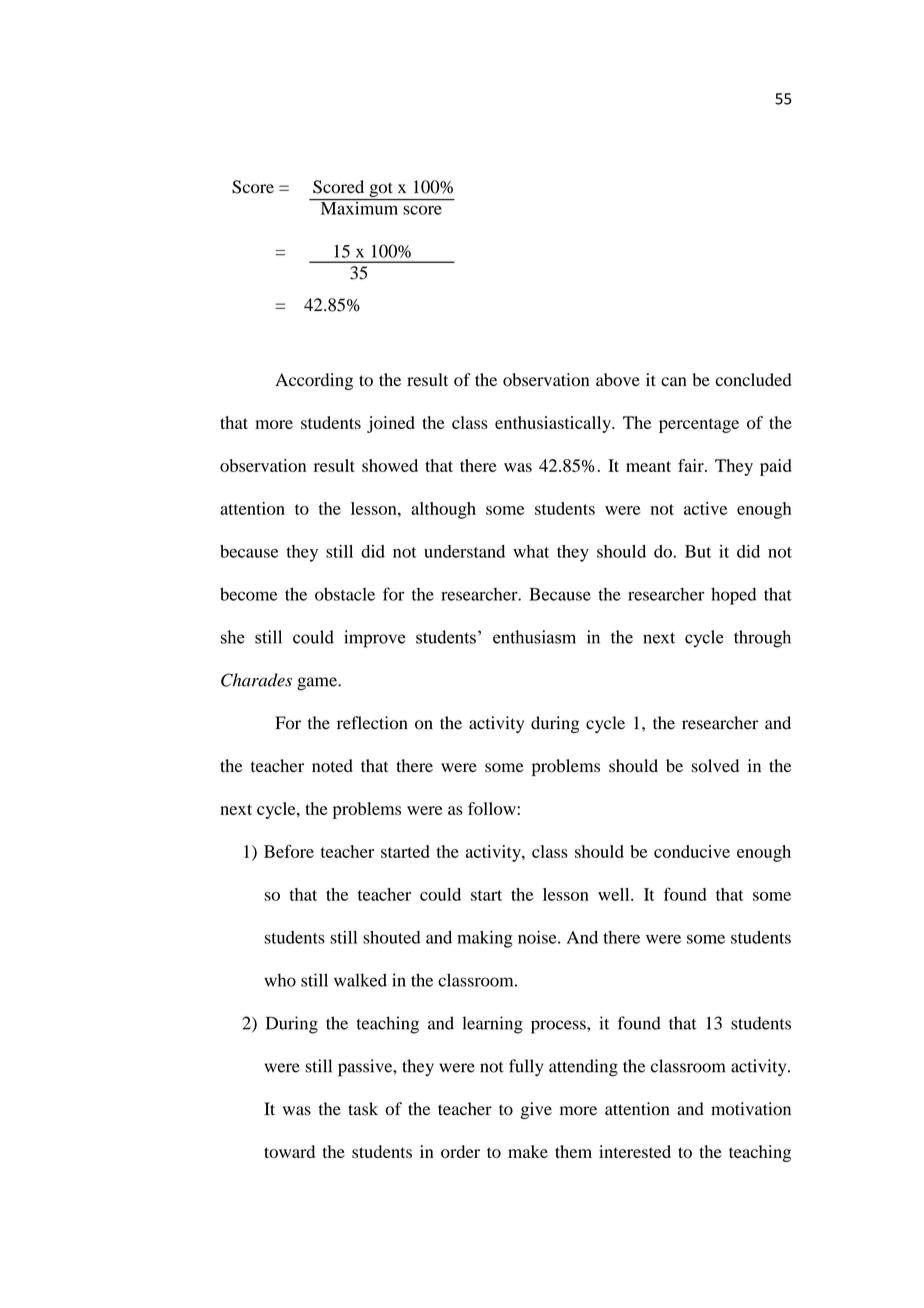 This page has height=1308, width=924. Describe the element at coordinates (359, 207) in the page. I see `Maximum` at that location.
